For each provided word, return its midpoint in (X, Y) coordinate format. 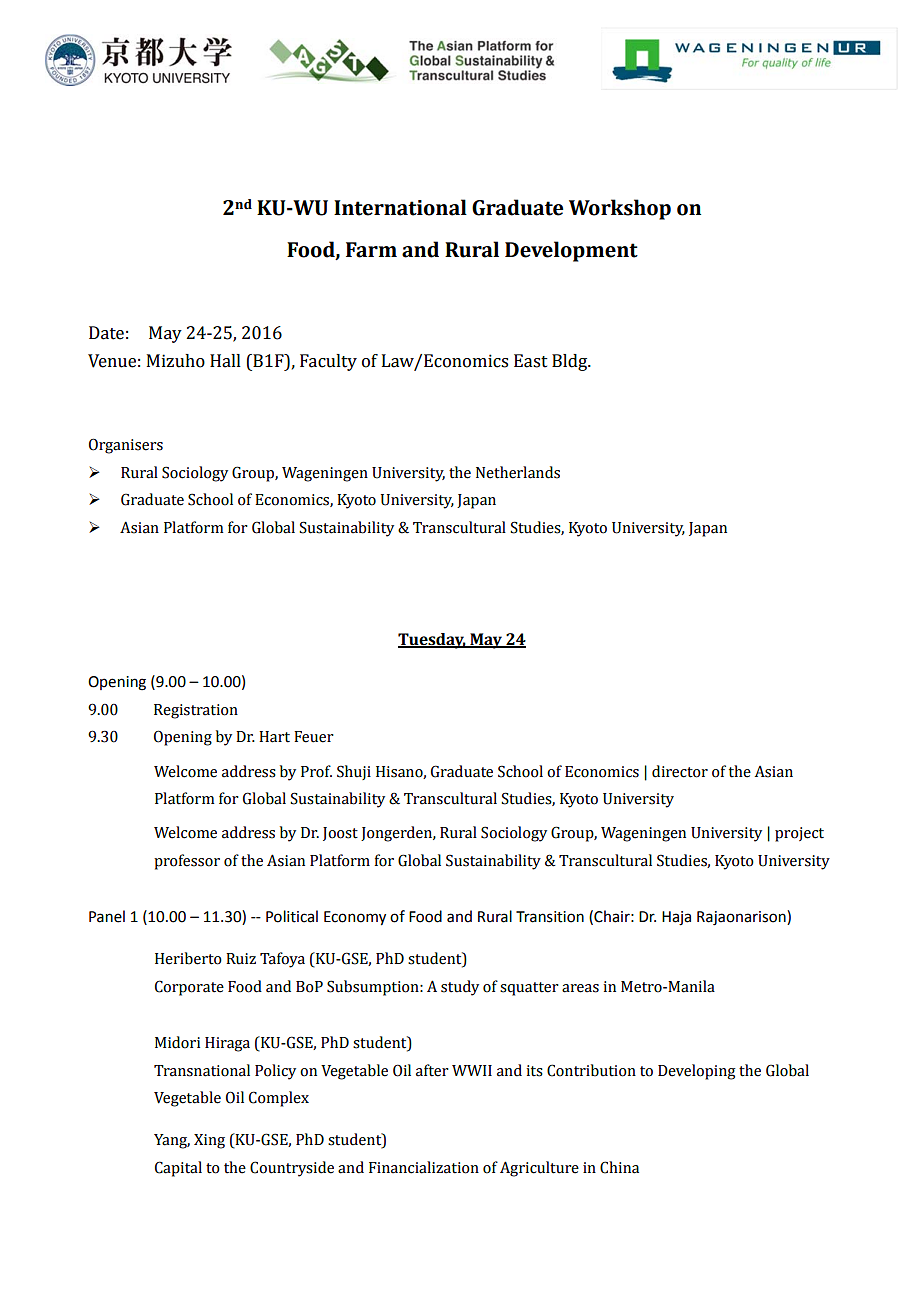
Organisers (126, 446)
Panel (107, 916)
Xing (209, 1141)
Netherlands (518, 472)
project (799, 834)
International (400, 207)
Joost (340, 834)
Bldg (571, 362)
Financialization (424, 1167)
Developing (697, 1072)
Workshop (620, 209)
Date (106, 333)
